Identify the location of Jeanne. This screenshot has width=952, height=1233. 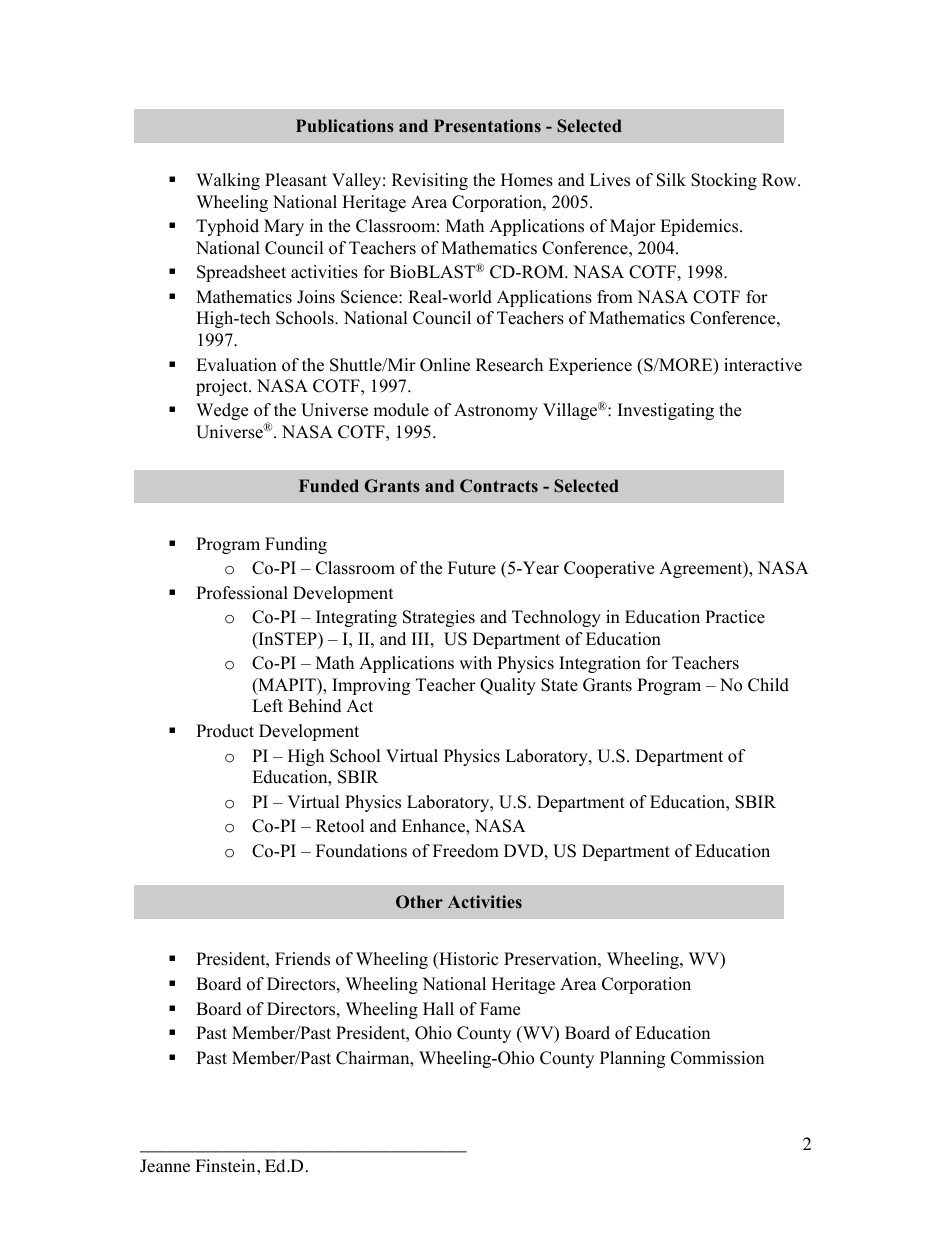
(165, 1165).
